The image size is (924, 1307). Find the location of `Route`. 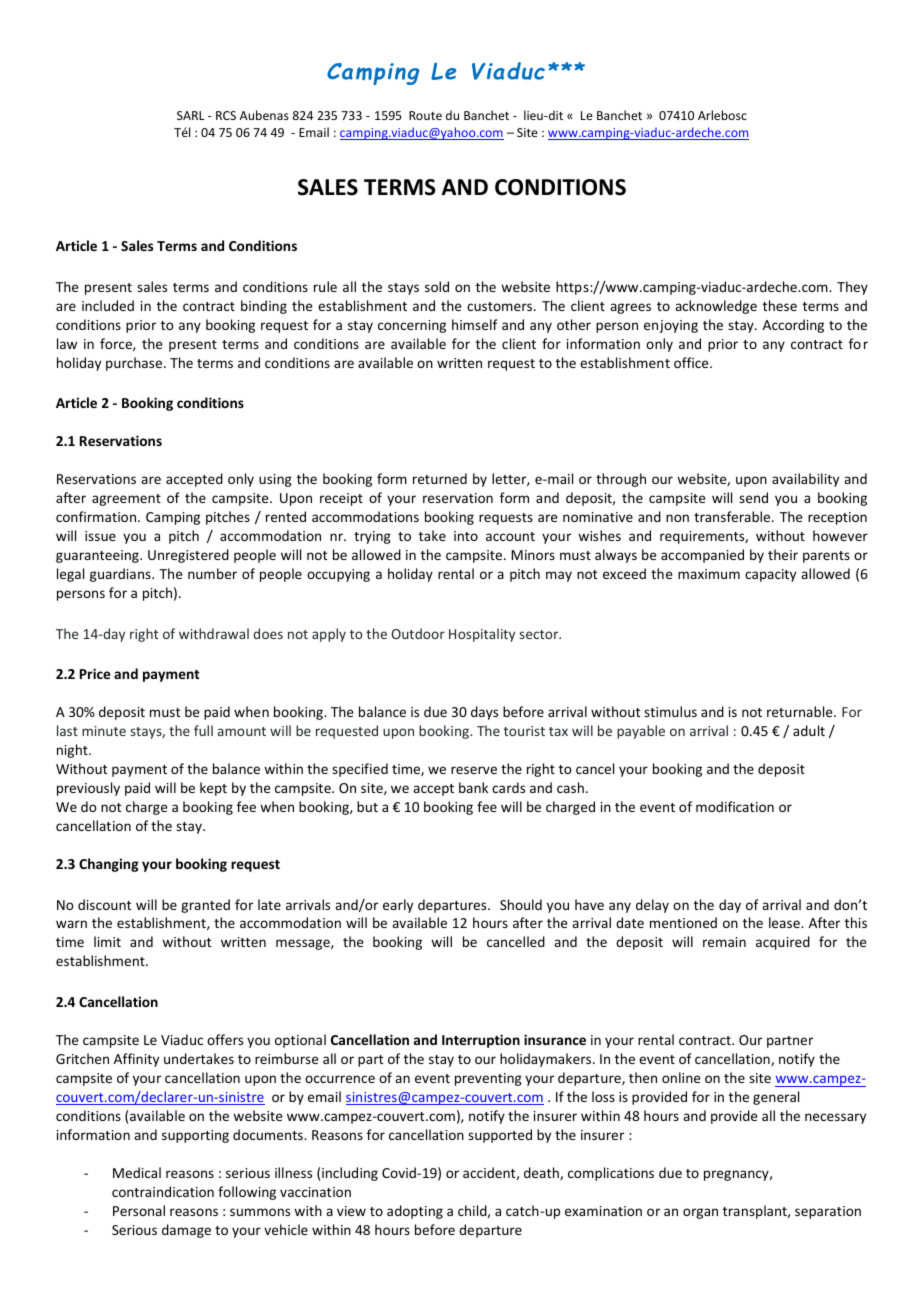

Route is located at coordinates (425, 115).
